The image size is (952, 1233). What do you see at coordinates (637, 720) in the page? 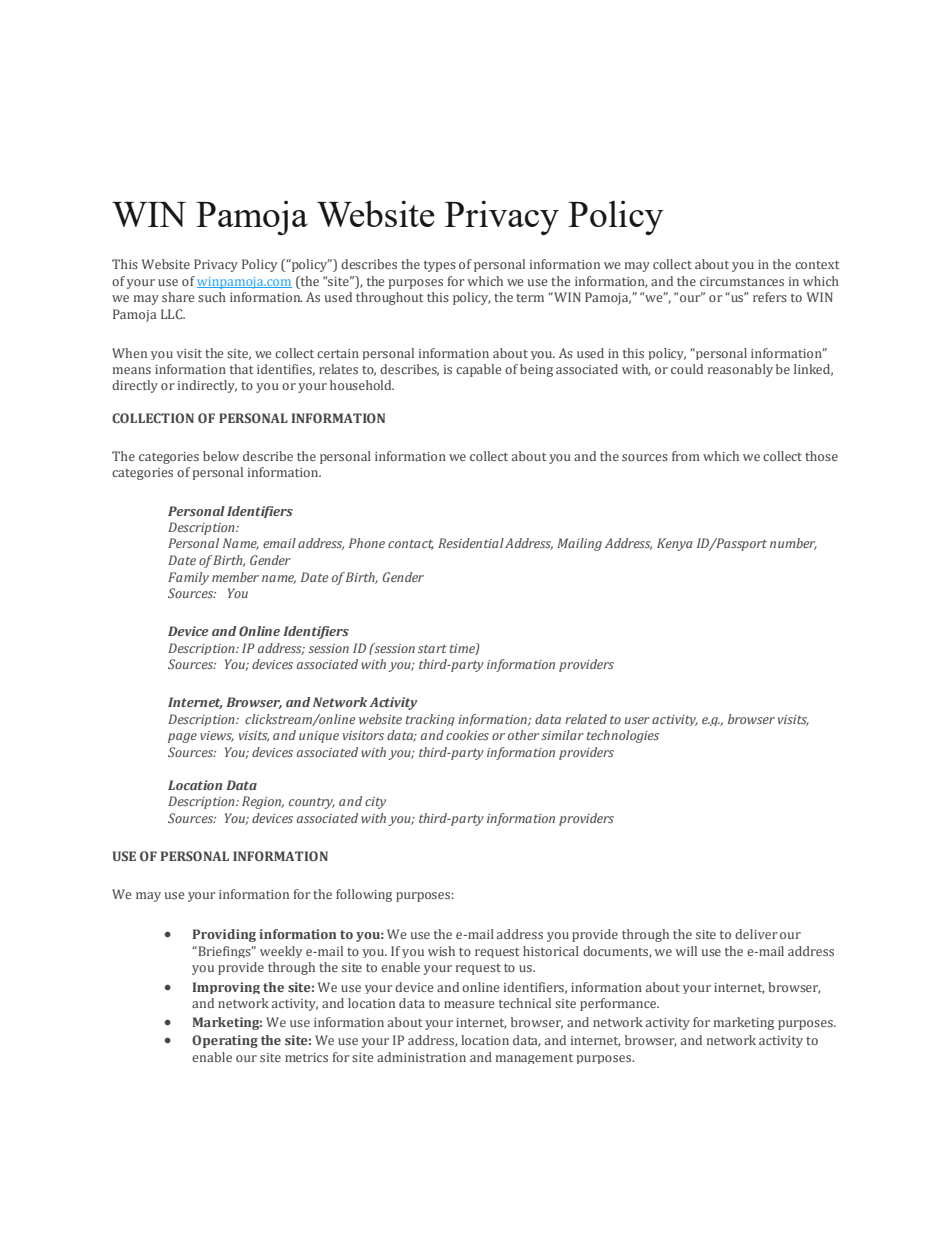
I see `user` at bounding box center [637, 720].
